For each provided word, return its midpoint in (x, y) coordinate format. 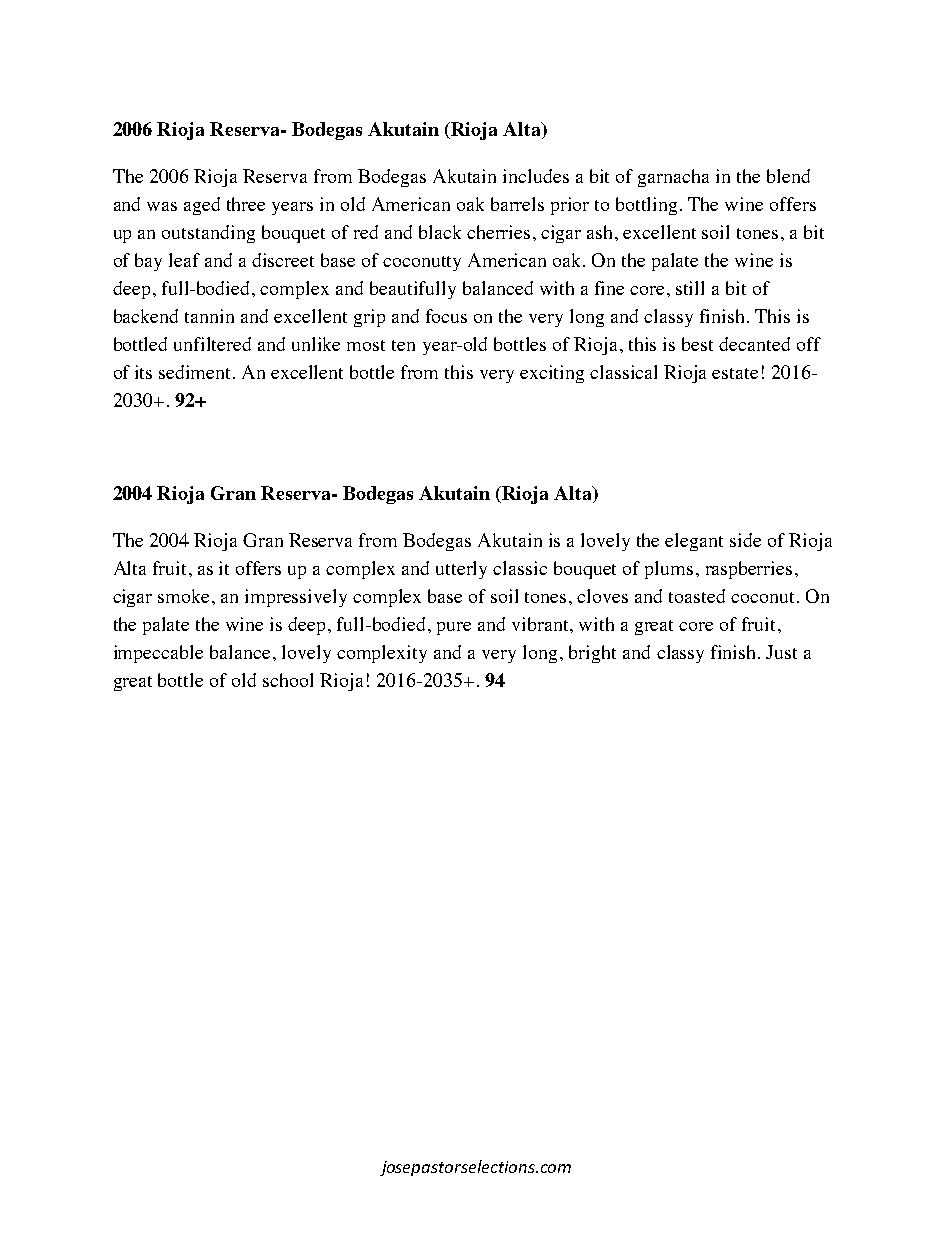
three (246, 204)
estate (735, 373)
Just (781, 652)
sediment (196, 372)
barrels (517, 204)
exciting (552, 374)
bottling (648, 206)
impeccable (158, 654)
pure (454, 628)
